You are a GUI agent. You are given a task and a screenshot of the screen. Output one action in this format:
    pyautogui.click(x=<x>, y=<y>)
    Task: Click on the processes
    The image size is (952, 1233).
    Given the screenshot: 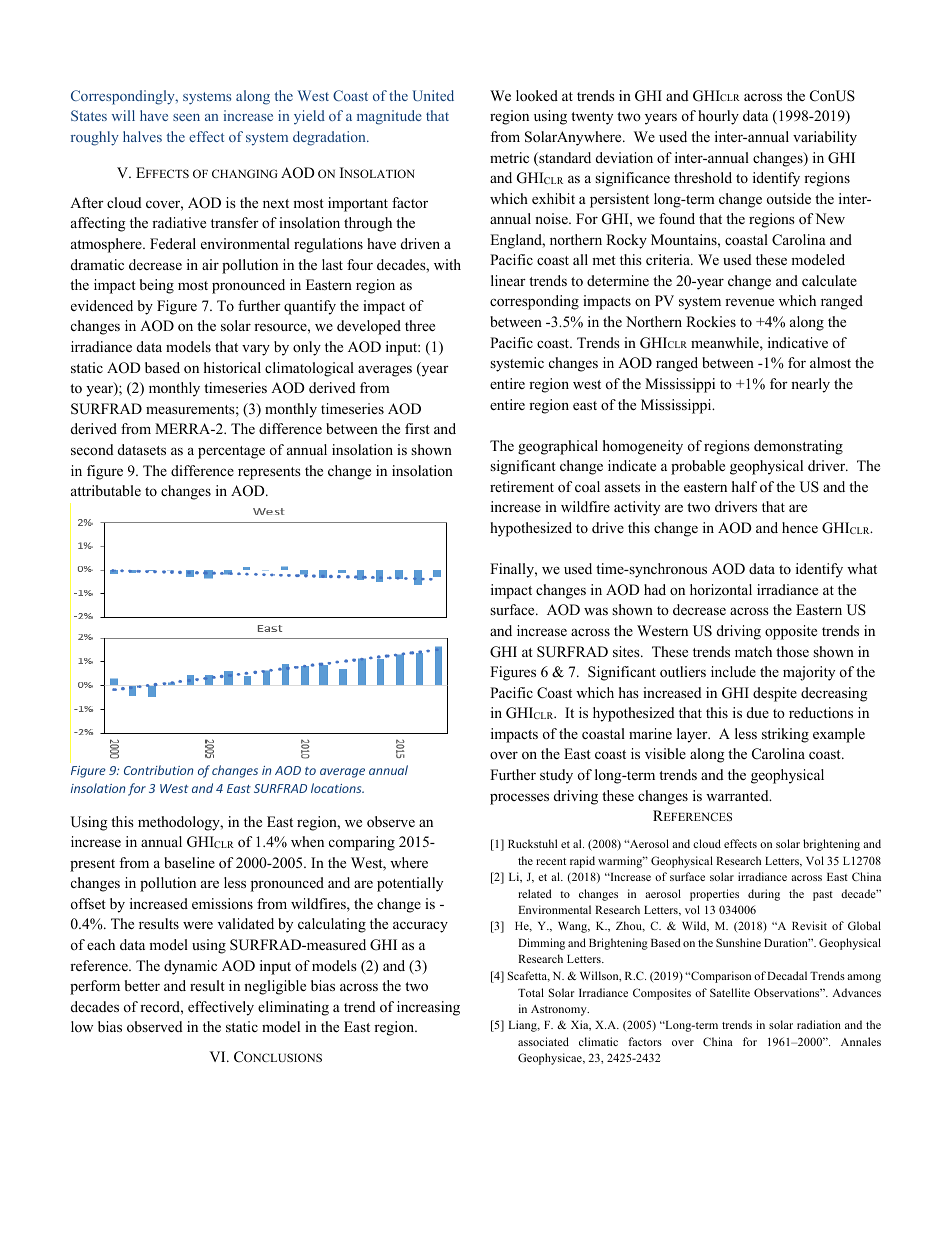 What is the action you would take?
    pyautogui.click(x=519, y=799)
